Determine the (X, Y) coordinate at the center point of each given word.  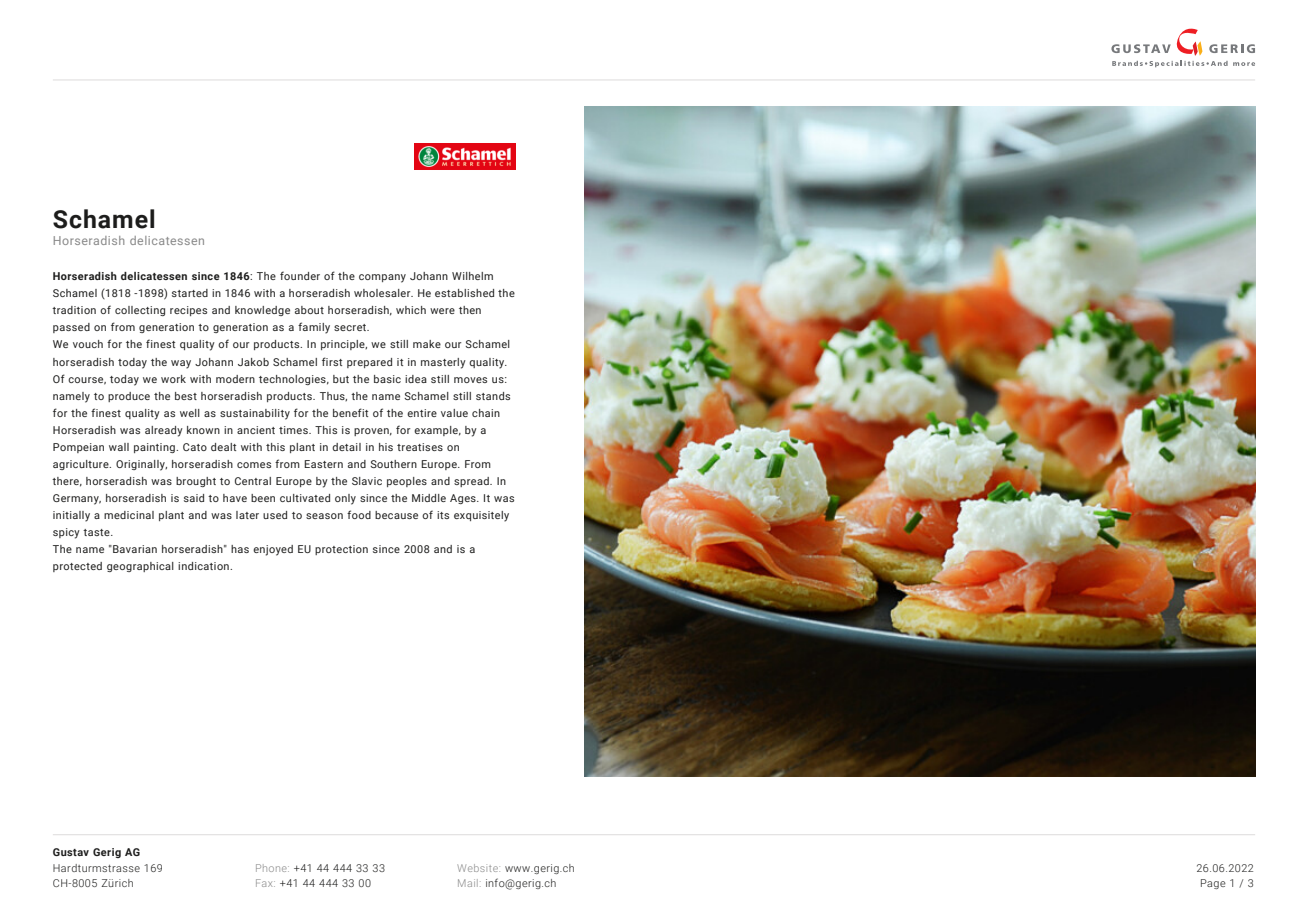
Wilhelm (472, 276)
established (464, 293)
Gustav (71, 852)
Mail (468, 883)
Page (1213, 884)
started (190, 293)
